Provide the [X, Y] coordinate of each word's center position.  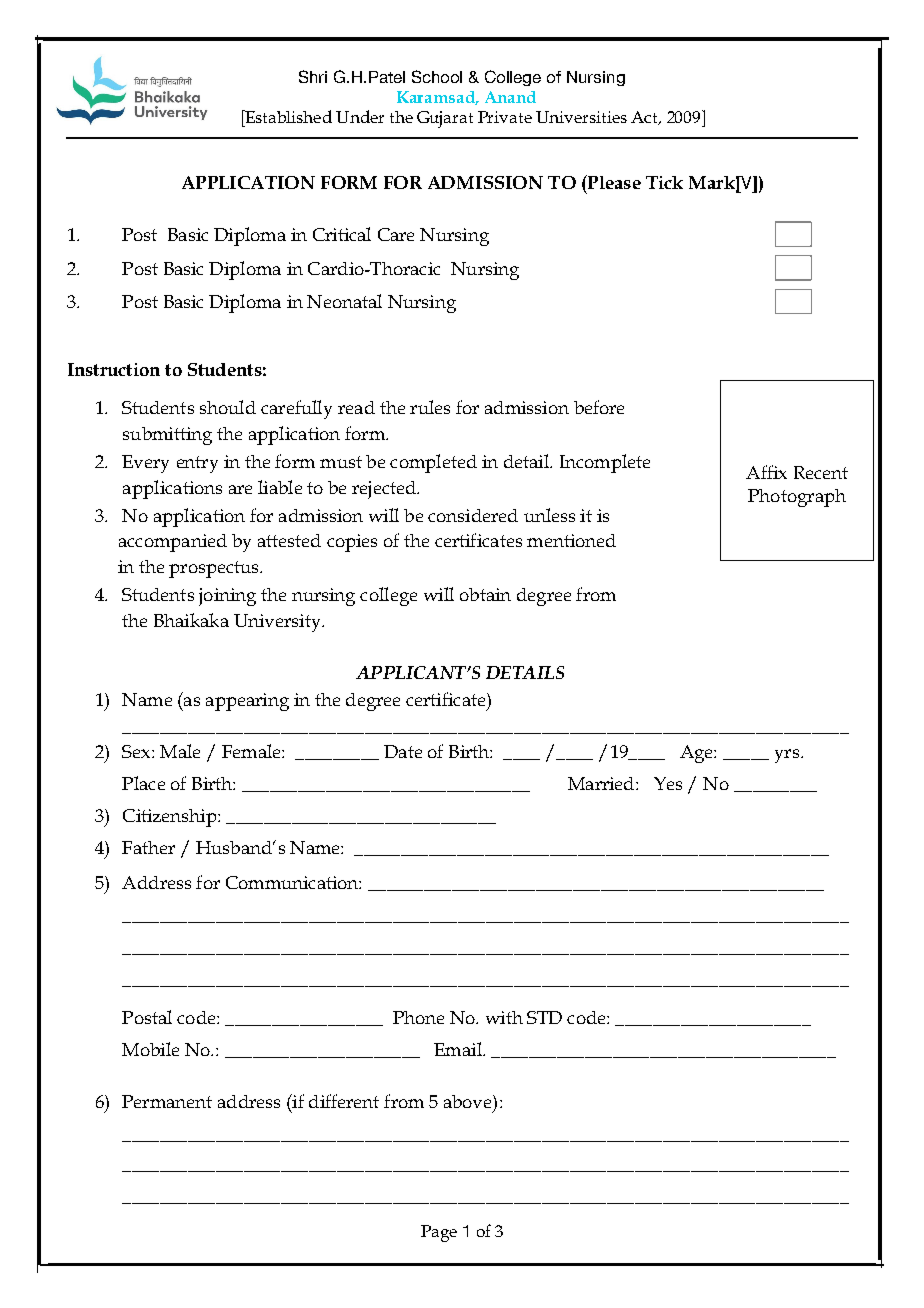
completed [433, 463]
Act [645, 118]
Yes [668, 783]
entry [197, 464]
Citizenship [171, 818]
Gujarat [445, 119]
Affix [766, 472]
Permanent [167, 1101]
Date [403, 751]
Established [287, 116]
